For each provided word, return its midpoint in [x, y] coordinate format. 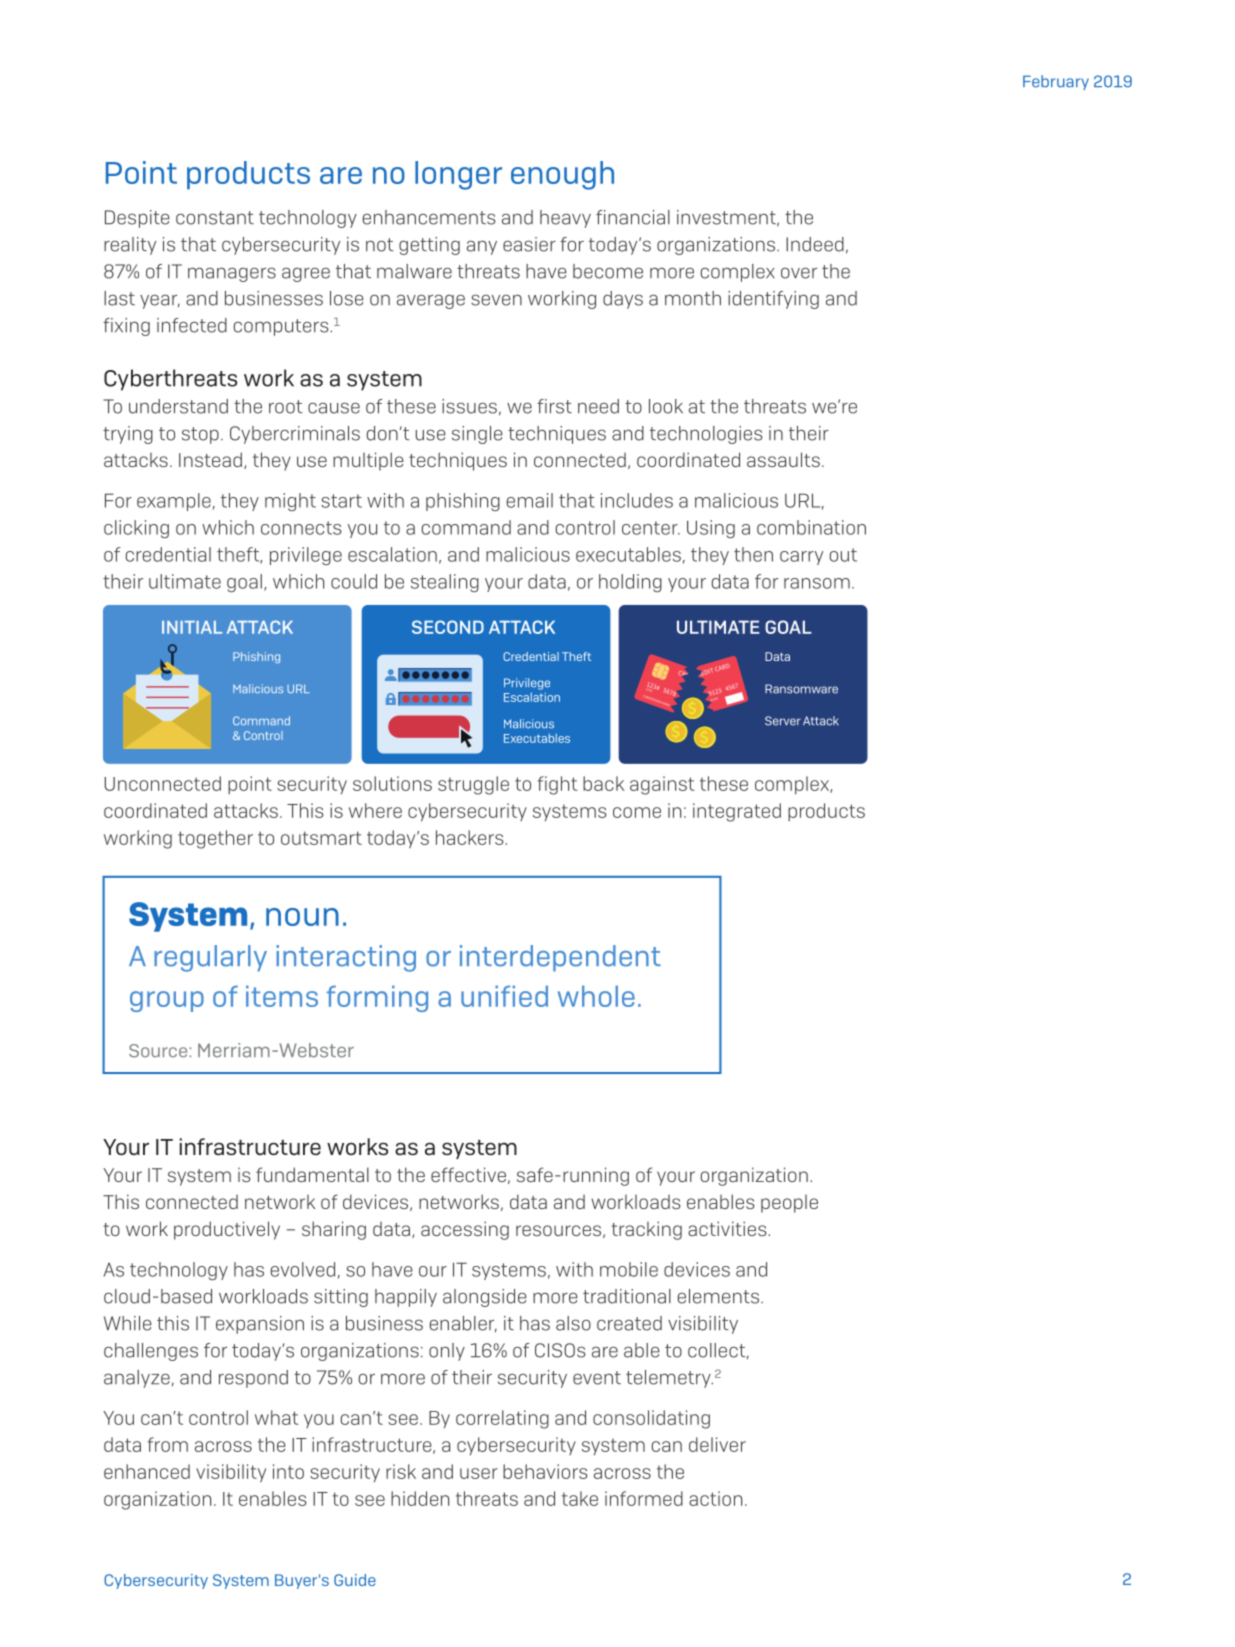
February [1056, 82]
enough [562, 175]
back [603, 783]
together [215, 839]
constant [215, 218]
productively [227, 1230]
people [789, 1204]
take [580, 1498]
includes [637, 500]
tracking [646, 1230]
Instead [210, 459]
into [288, 1471]
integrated [737, 812]
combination [811, 527]
